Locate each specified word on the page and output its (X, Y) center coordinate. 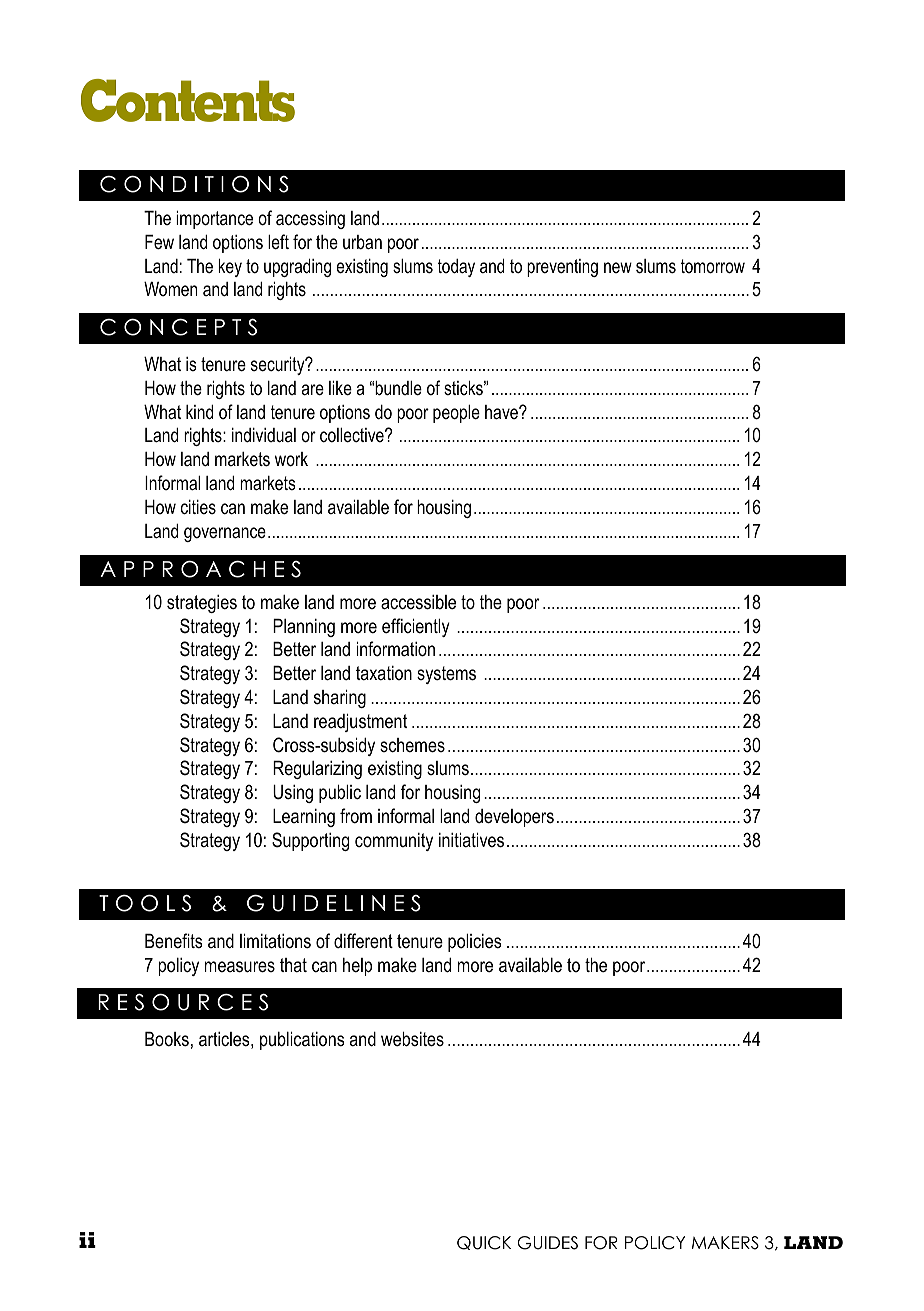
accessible (418, 602)
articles (225, 1040)
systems (446, 675)
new (618, 267)
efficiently (416, 627)
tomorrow (713, 266)
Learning (304, 818)
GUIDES (547, 1243)
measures (240, 967)
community (394, 842)
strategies (202, 604)
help (357, 967)
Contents (188, 100)
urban (362, 242)
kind (199, 412)
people (456, 414)
